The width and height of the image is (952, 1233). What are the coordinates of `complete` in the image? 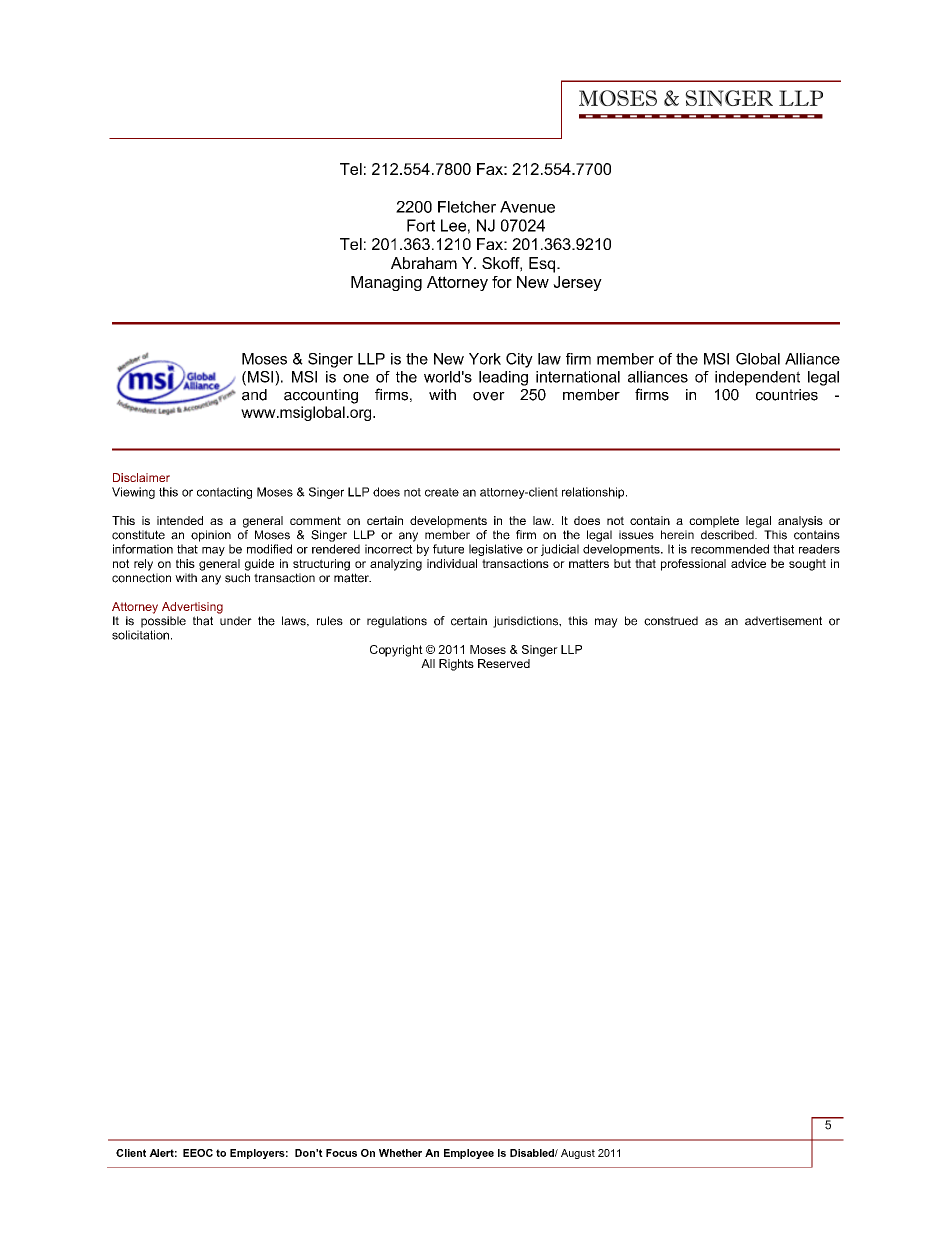 It's located at (714, 522).
